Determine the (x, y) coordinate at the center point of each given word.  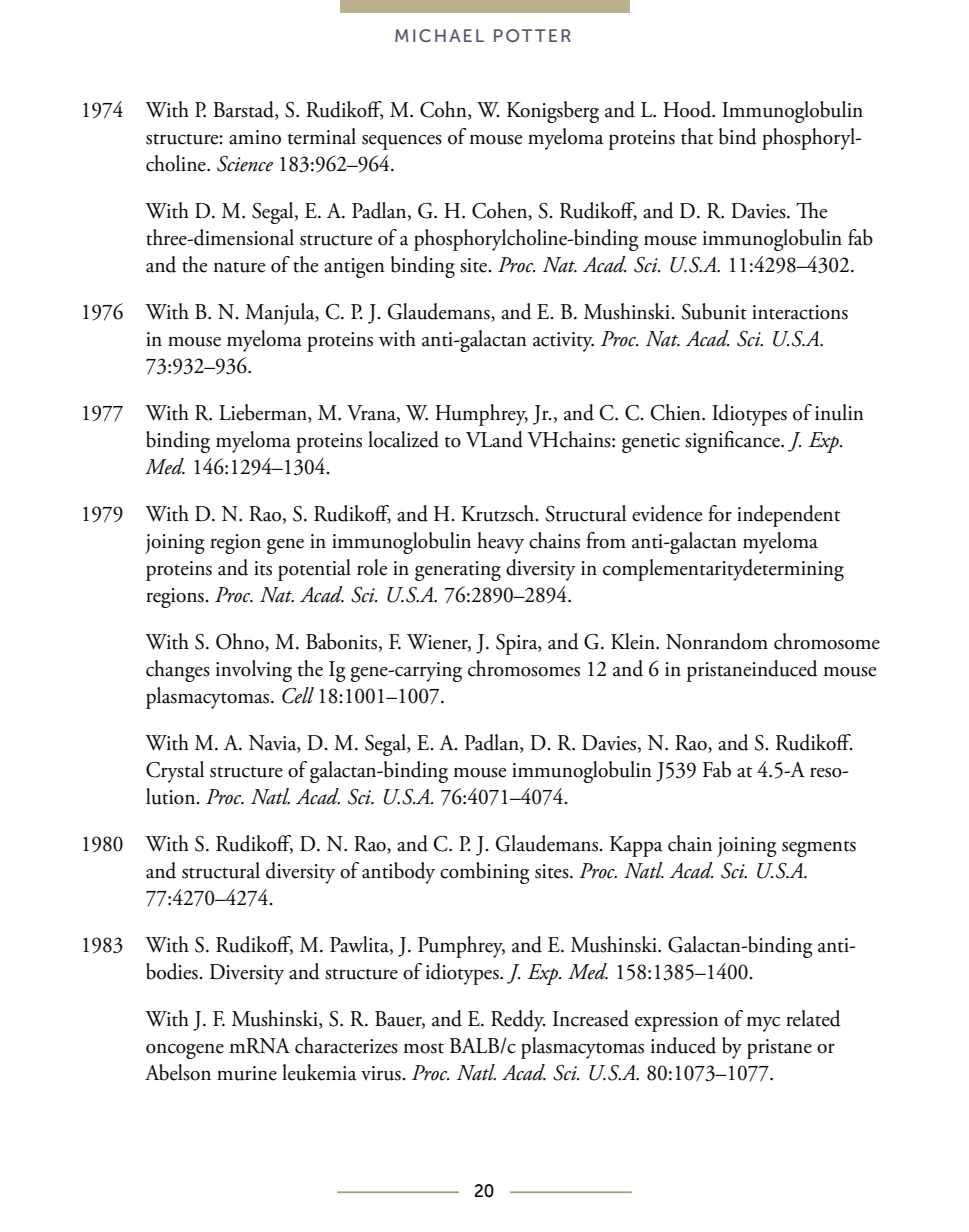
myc (763, 1024)
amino (255, 137)
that (697, 136)
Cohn (444, 110)
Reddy (518, 1021)
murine (247, 1073)
